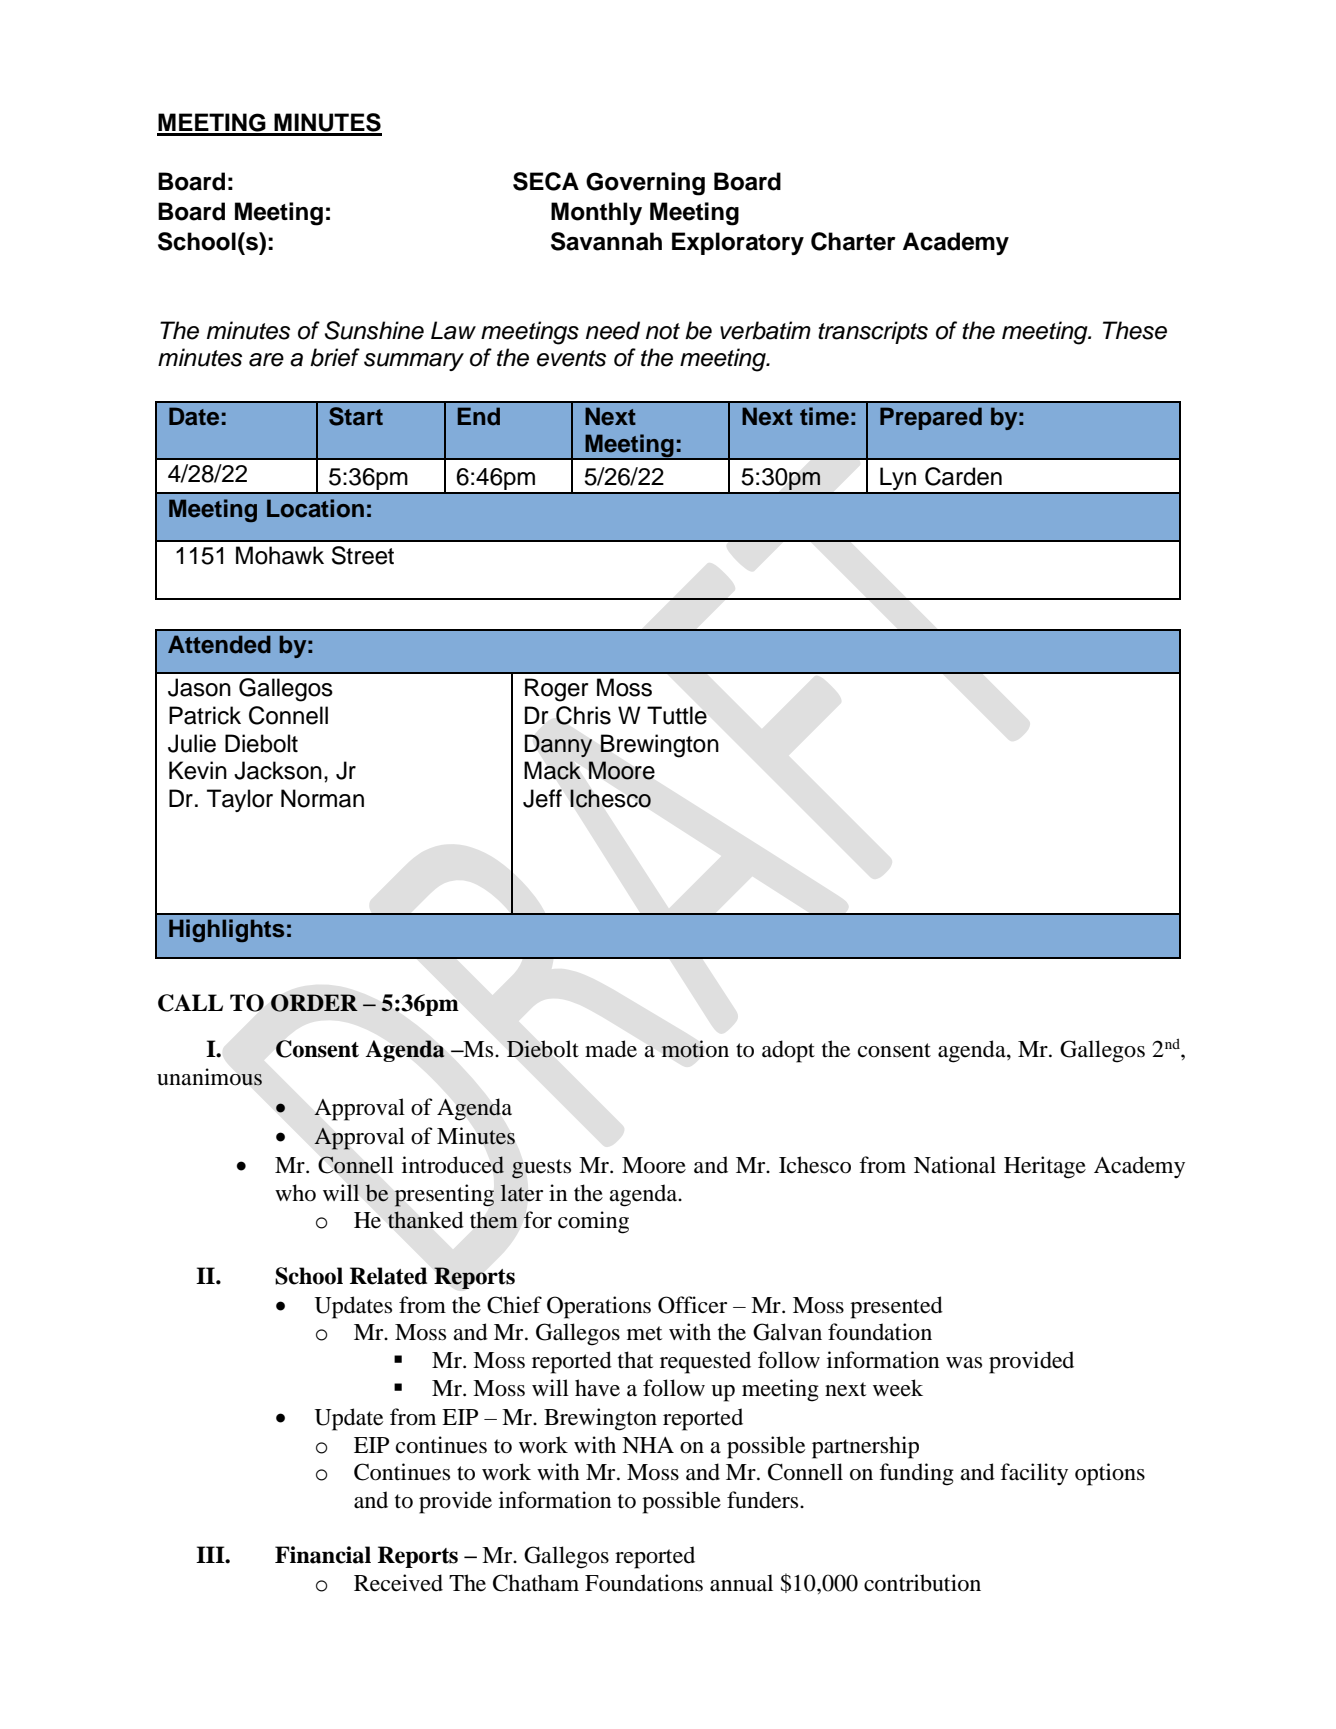  What do you see at coordinates (963, 476) in the image?
I see `Carden` at bounding box center [963, 476].
